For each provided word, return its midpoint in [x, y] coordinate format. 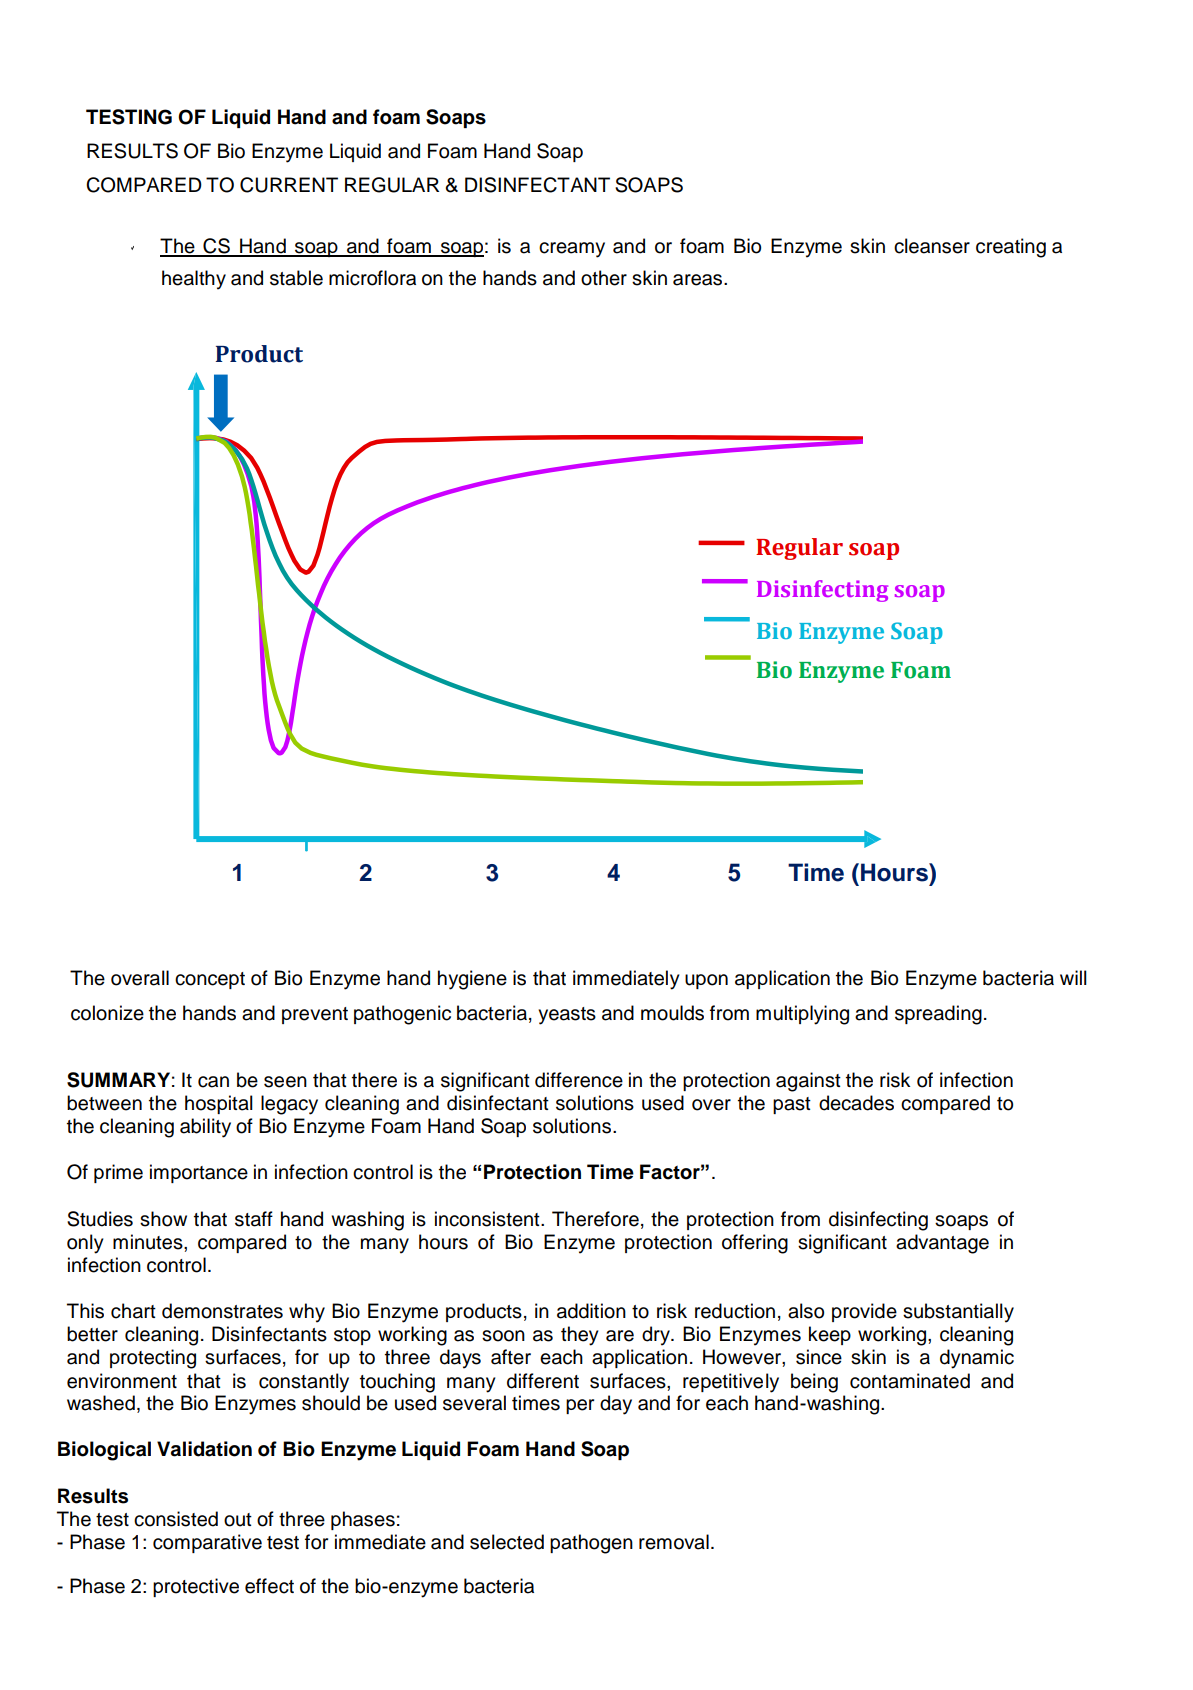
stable [296, 278]
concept [210, 980]
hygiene [472, 980]
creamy [572, 250]
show [163, 1219]
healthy [194, 280]
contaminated [910, 1381]
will [1073, 977]
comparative [207, 1543]
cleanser [932, 246]
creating [1011, 248]
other [604, 278]
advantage [942, 1244]
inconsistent [488, 1219]
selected [507, 1542]
